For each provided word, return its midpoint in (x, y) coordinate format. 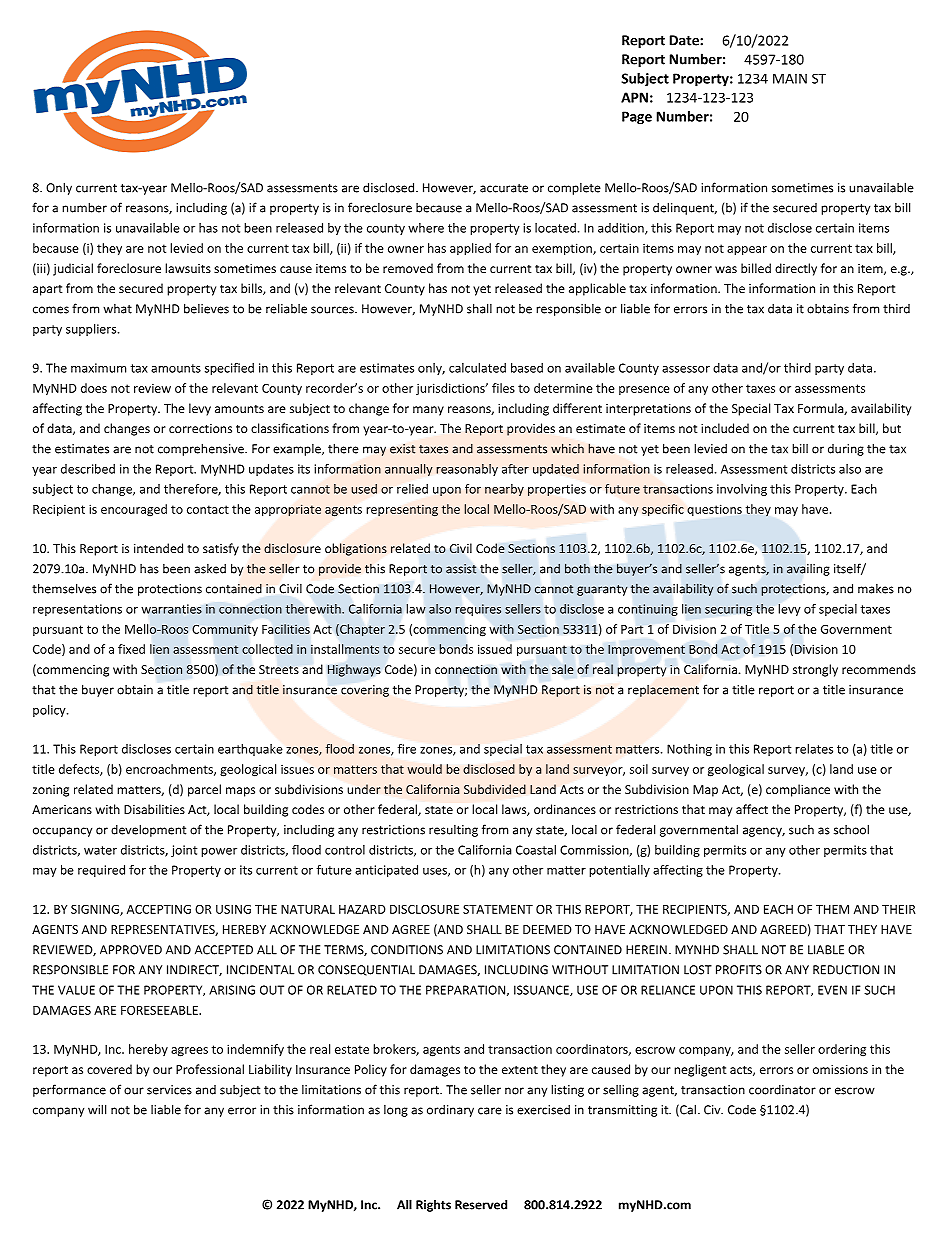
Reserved (481, 1204)
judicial (73, 269)
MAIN (790, 79)
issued (495, 649)
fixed (131, 649)
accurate (504, 188)
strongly (815, 670)
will (97, 1109)
